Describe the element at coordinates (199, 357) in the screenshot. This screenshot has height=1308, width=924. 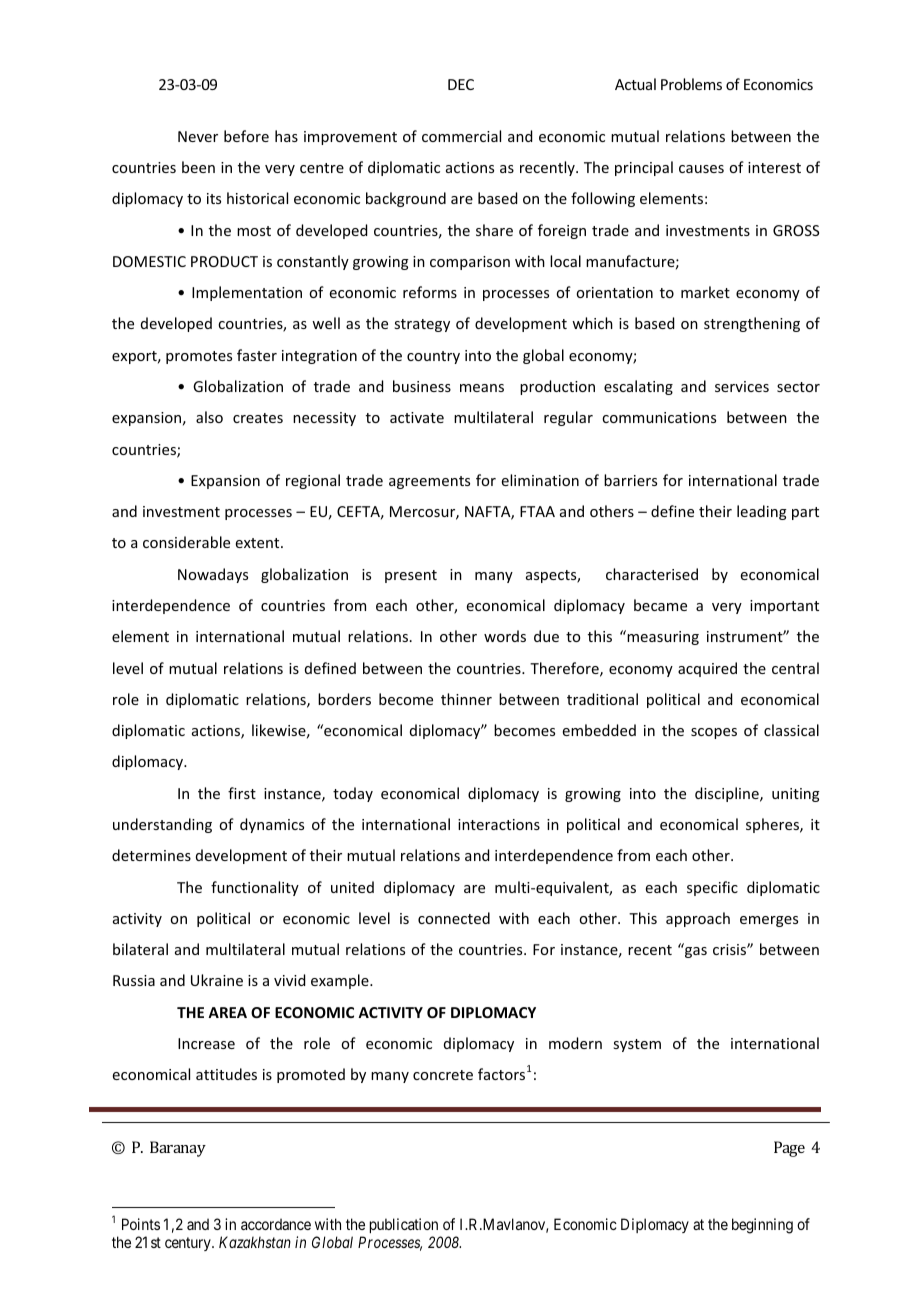
I see `promotes` at that location.
